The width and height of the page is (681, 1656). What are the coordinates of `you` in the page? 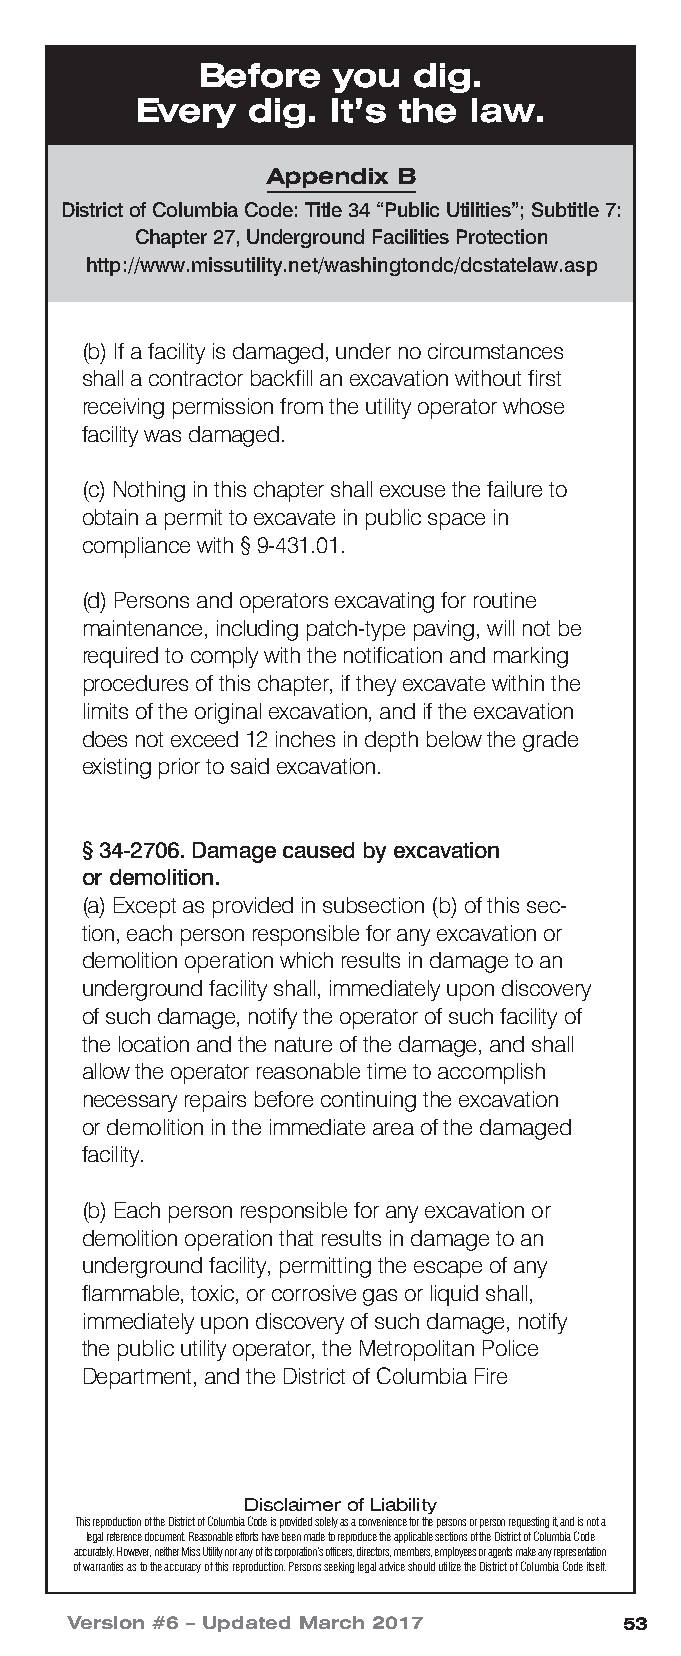 It's located at (365, 81).
